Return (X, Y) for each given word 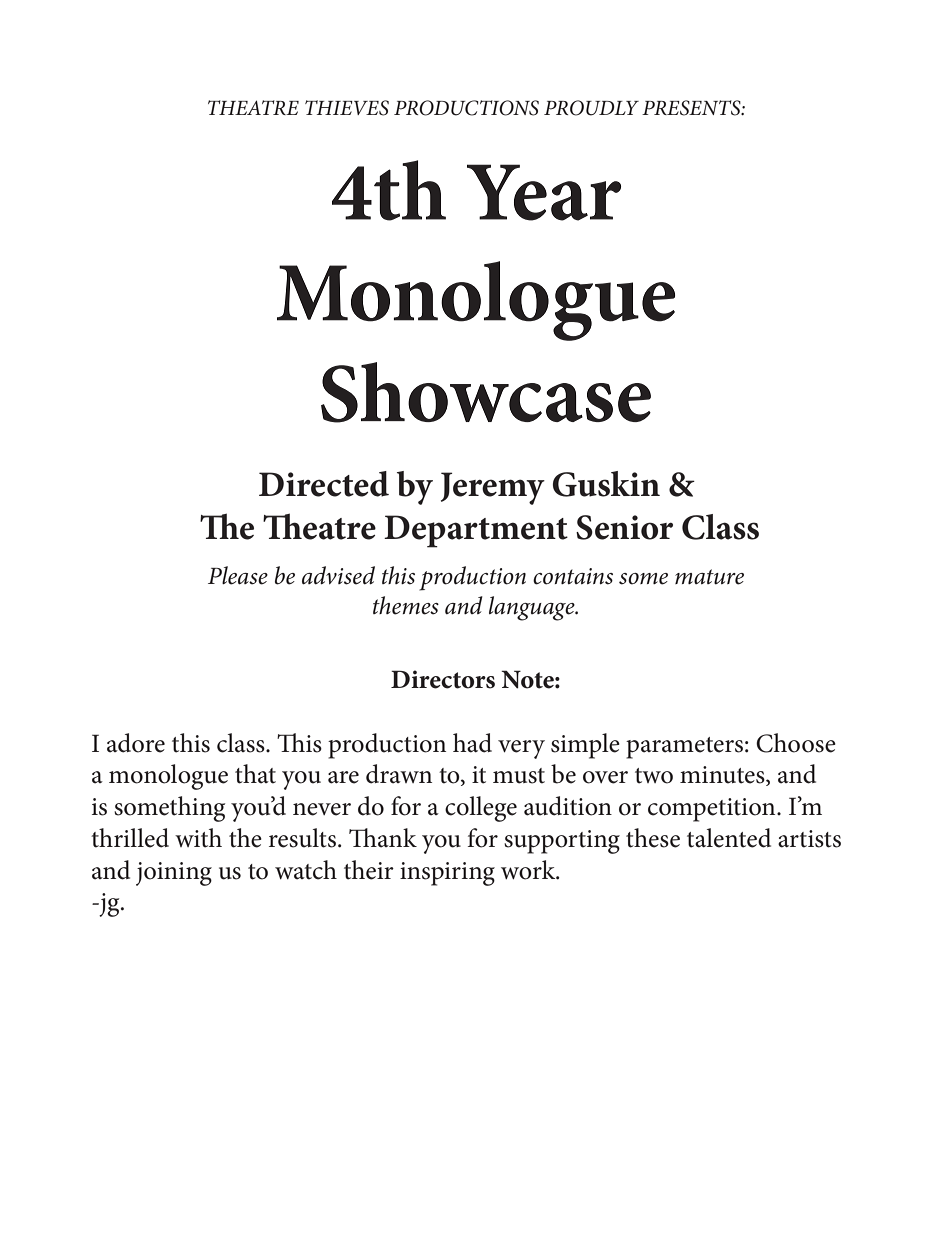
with (198, 838)
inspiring (447, 874)
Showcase (486, 392)
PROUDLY (591, 108)
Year (544, 192)
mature (709, 577)
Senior (624, 527)
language (533, 608)
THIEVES (347, 108)
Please (238, 575)
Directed (324, 484)
